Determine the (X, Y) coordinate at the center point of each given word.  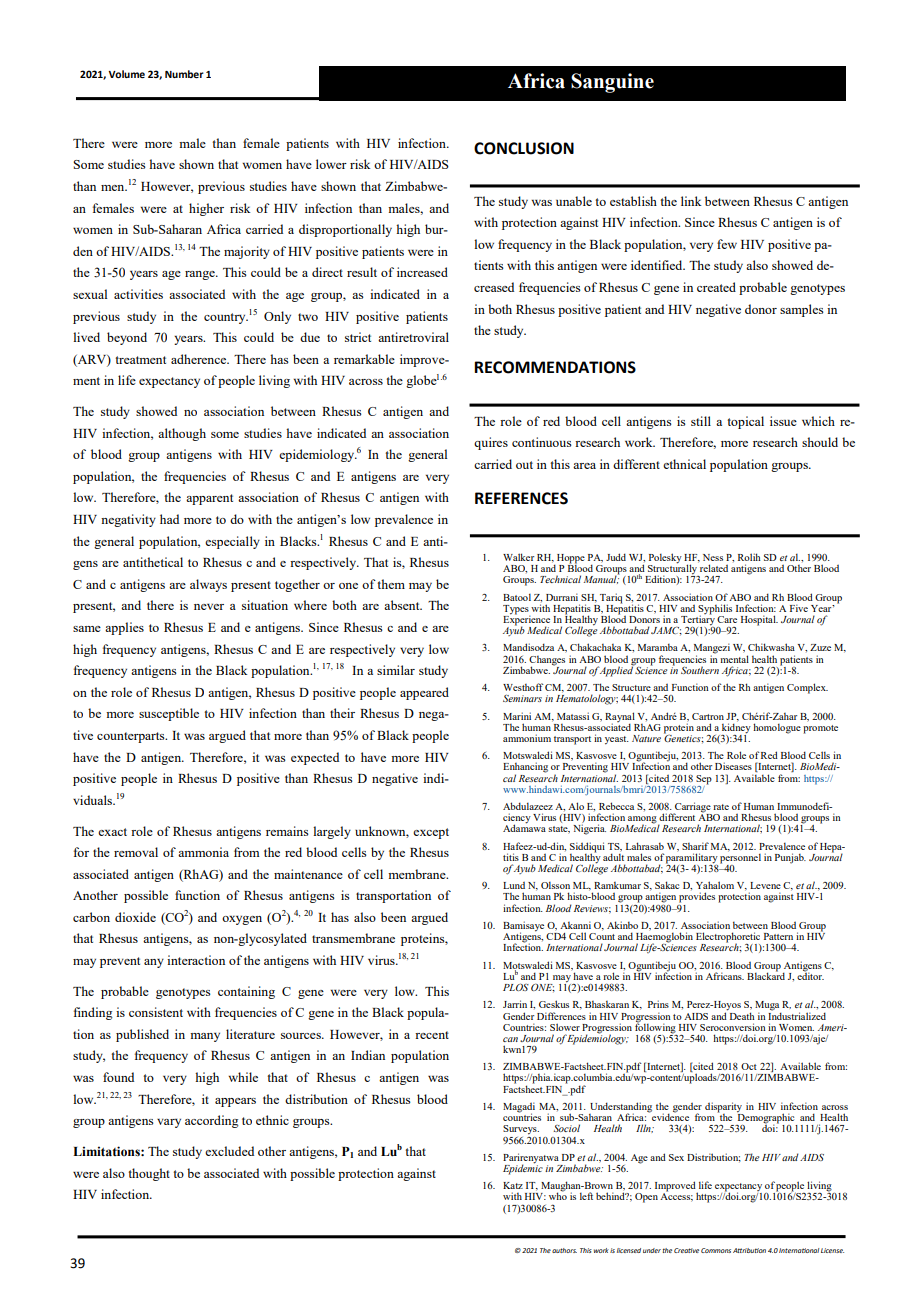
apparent (209, 499)
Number (184, 74)
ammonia (203, 852)
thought (149, 1174)
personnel (740, 858)
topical (745, 422)
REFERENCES (521, 498)
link (691, 201)
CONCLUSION (524, 148)
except (431, 833)
